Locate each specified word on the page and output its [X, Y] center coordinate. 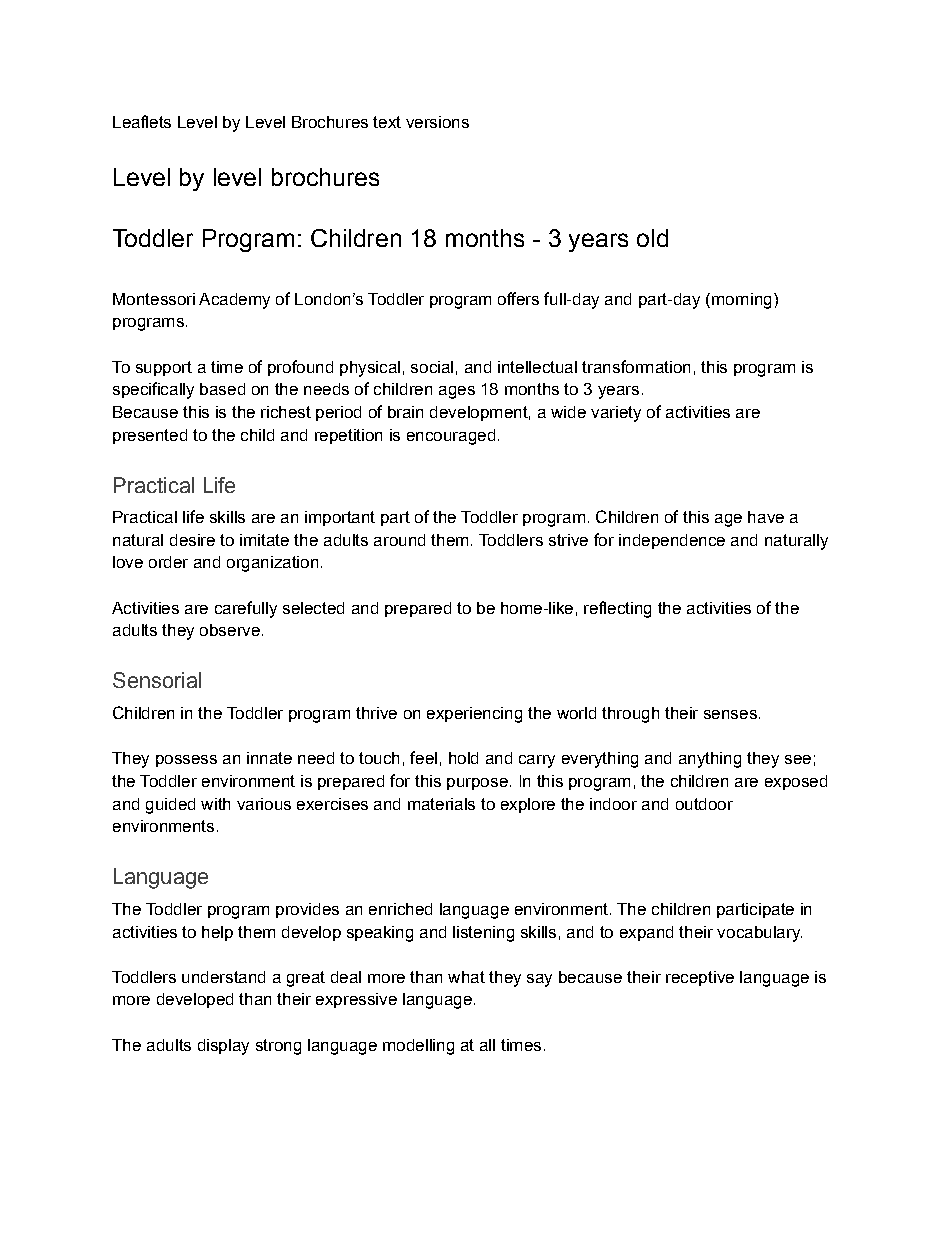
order [168, 562]
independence [672, 541]
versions [437, 122]
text [387, 122]
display [223, 1047]
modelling [418, 1047]
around [399, 540]
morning [740, 301]
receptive [700, 978]
